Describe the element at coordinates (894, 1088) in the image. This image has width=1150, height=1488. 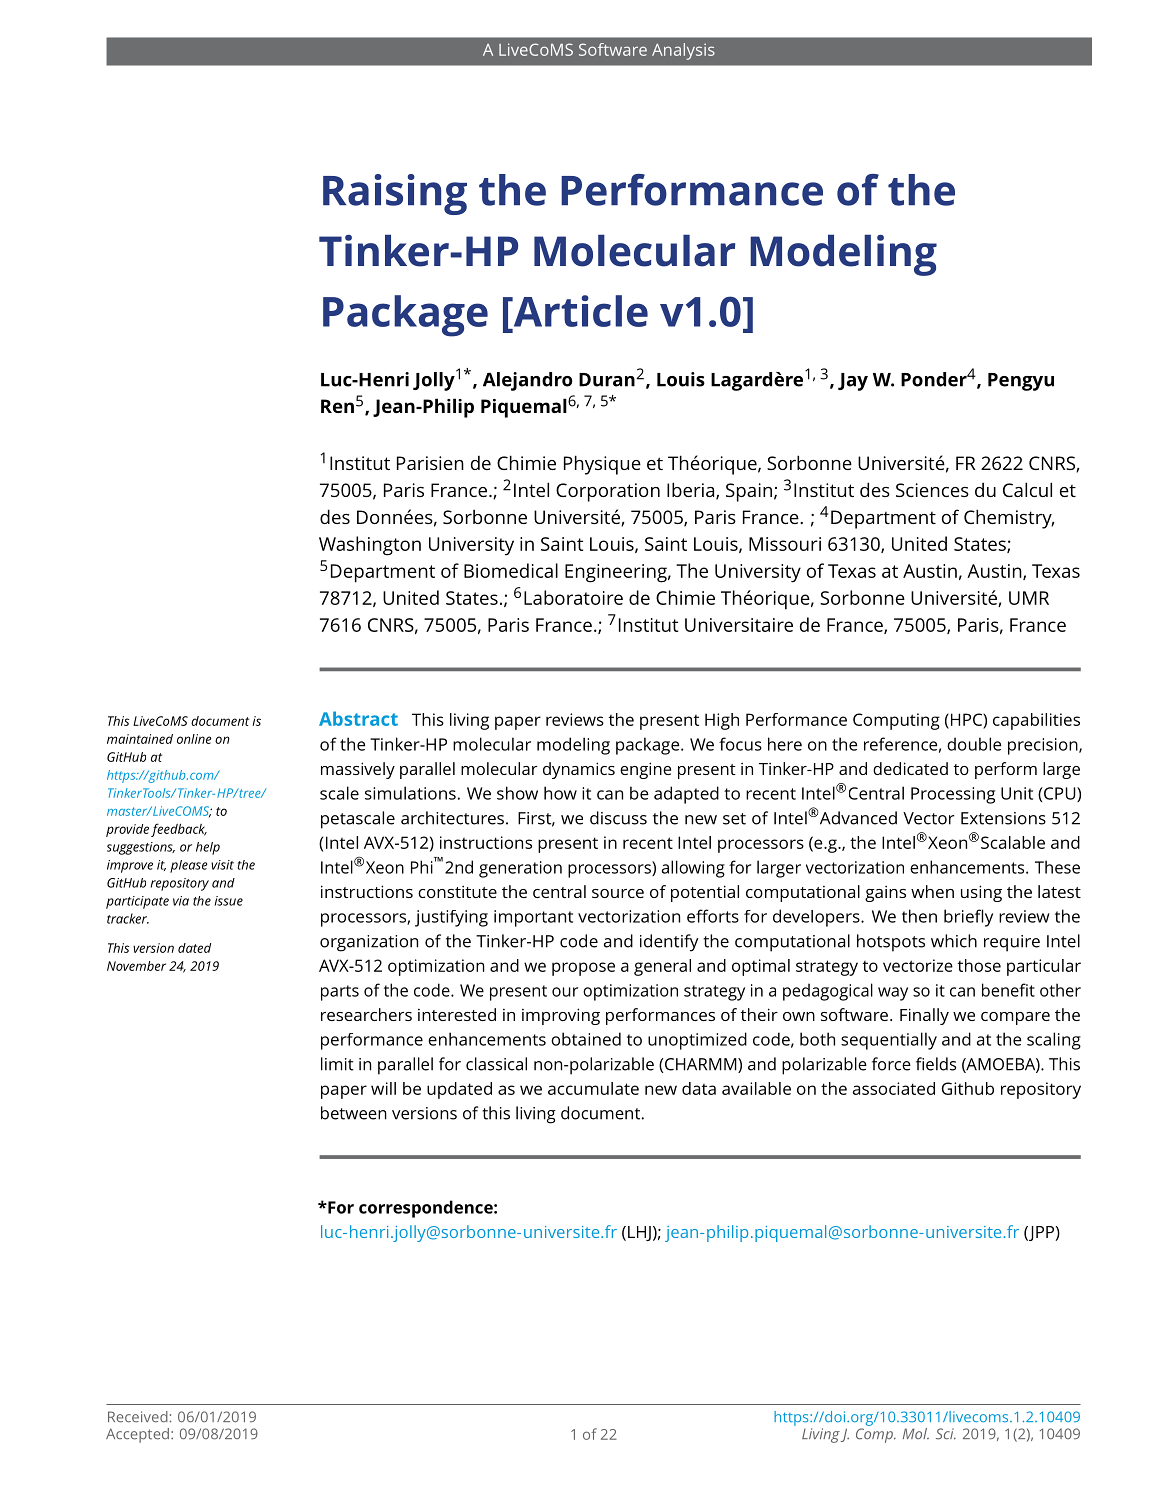
I see `associated` at that location.
